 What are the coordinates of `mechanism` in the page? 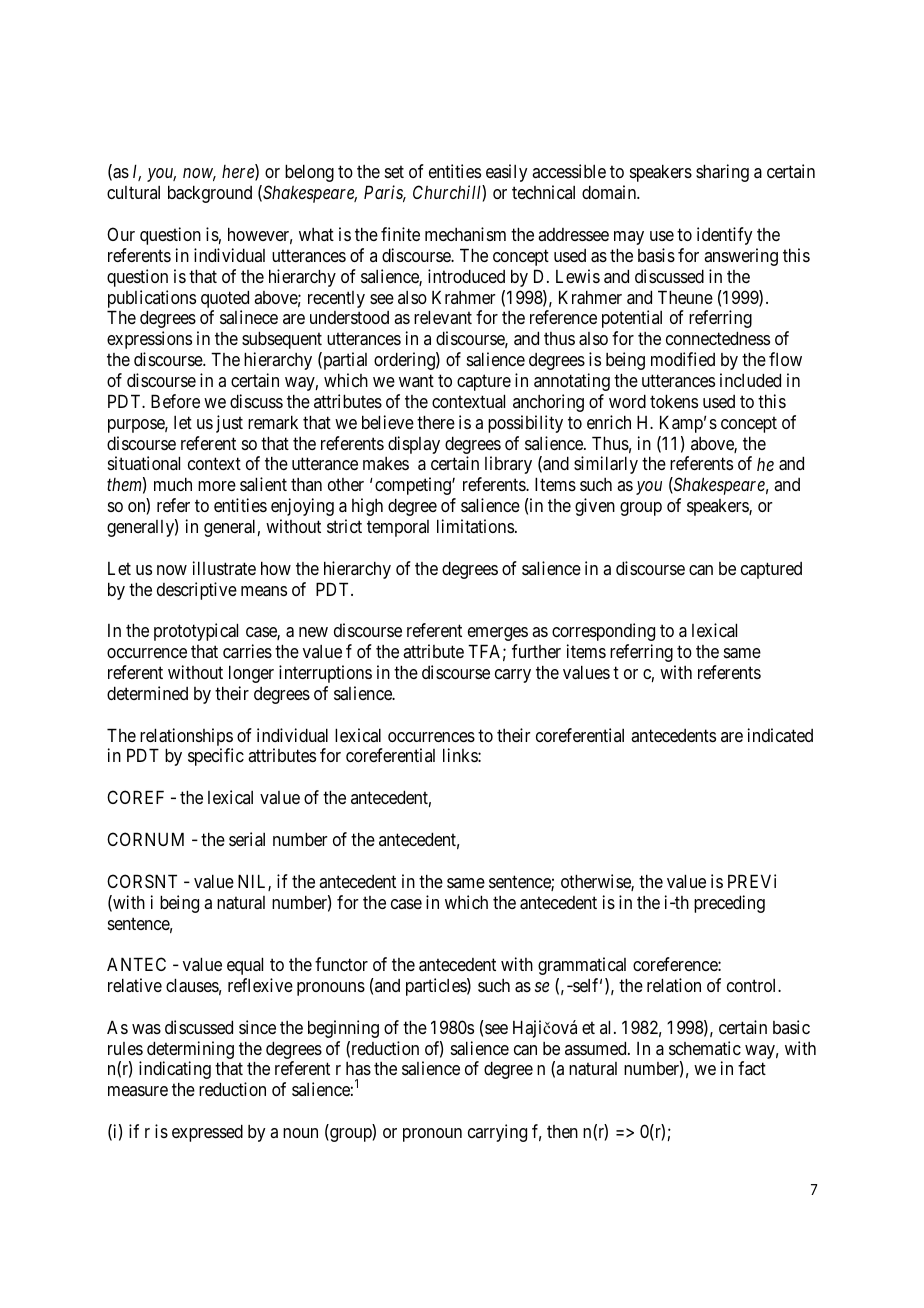 It's located at (465, 234).
